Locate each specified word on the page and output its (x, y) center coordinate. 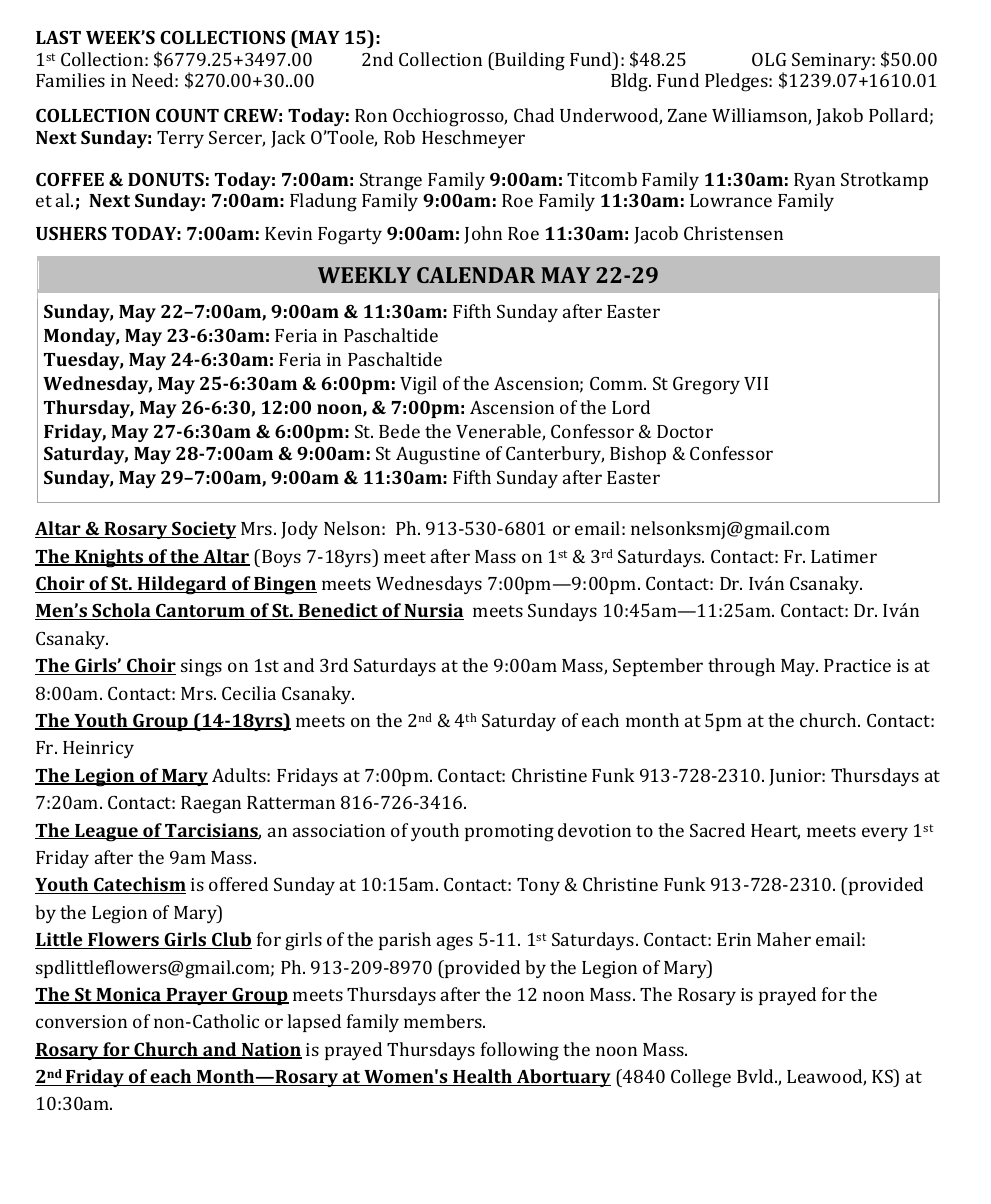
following (520, 1051)
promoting (509, 833)
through (741, 667)
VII (756, 383)
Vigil (418, 385)
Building (529, 61)
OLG (769, 59)
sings (201, 668)
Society (203, 530)
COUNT (187, 115)
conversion (81, 1021)
